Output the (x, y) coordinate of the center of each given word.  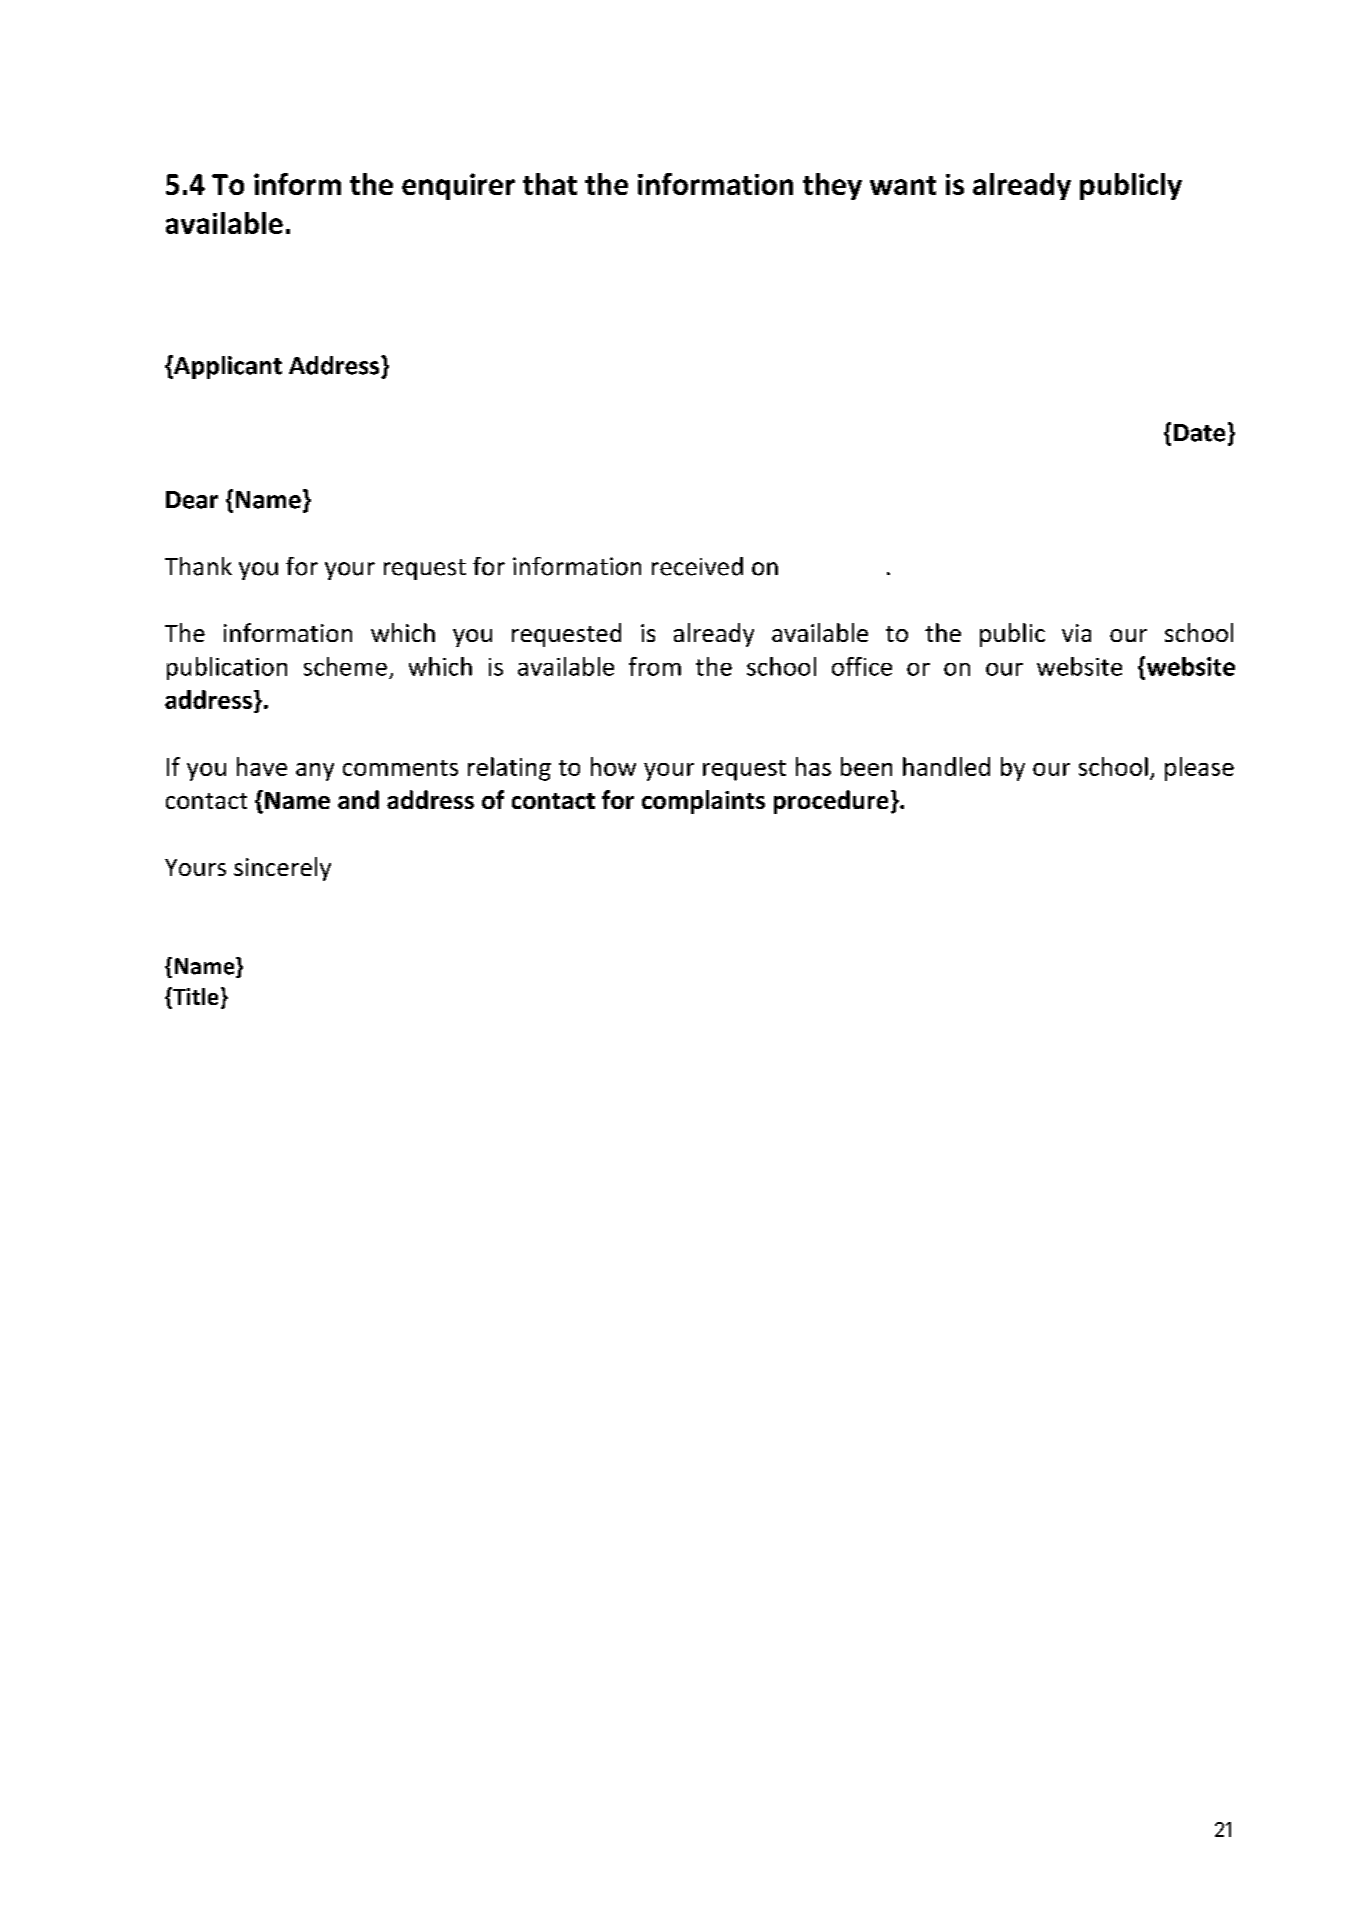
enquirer (458, 186)
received (697, 566)
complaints (703, 802)
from (655, 666)
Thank (198, 566)
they (832, 186)
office (862, 666)
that (550, 184)
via (1076, 633)
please (1199, 769)
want (903, 185)
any (315, 772)
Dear (192, 500)
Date (1199, 433)
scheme (345, 666)
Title (194, 996)
